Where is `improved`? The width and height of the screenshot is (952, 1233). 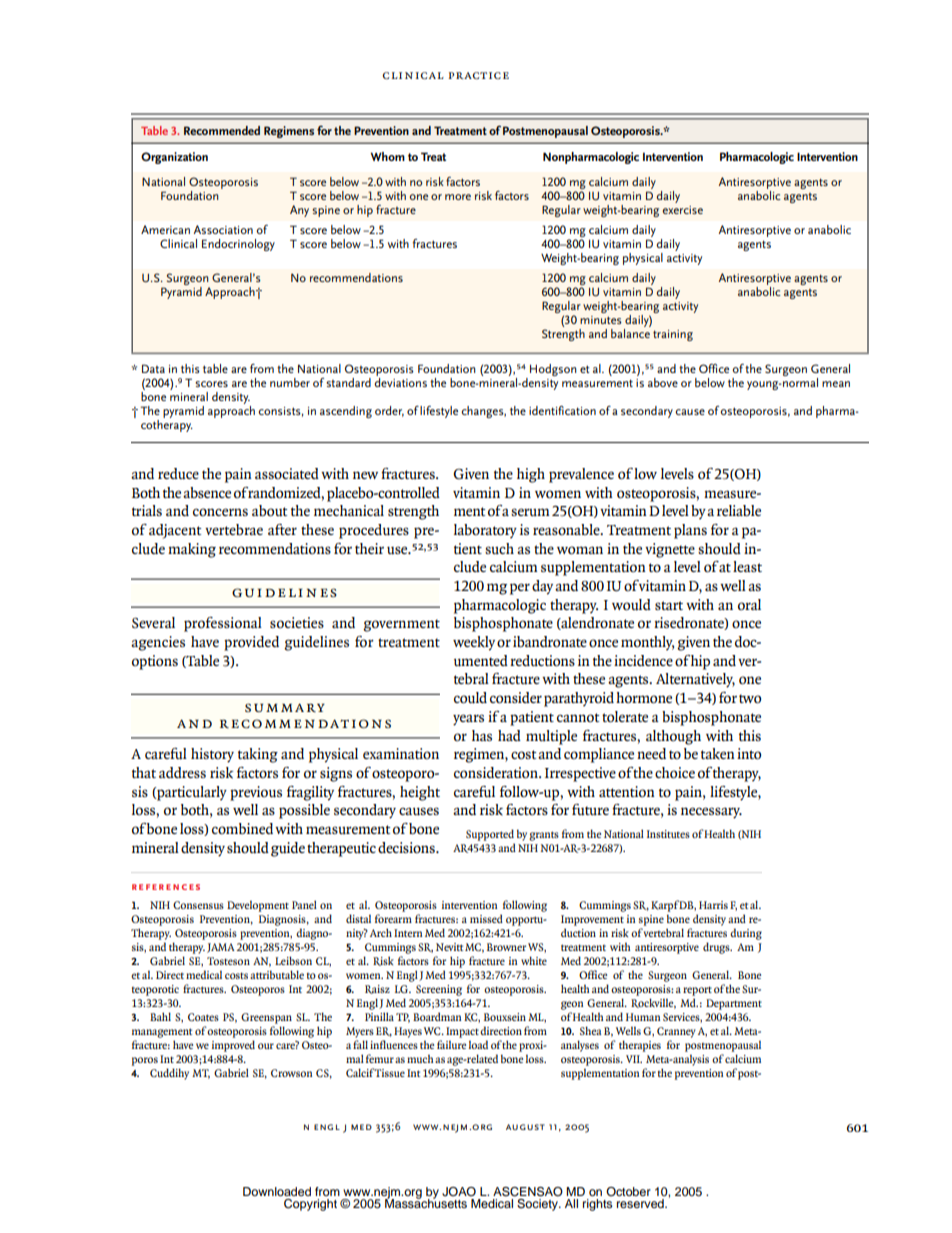 improved is located at coordinates (233, 1046).
